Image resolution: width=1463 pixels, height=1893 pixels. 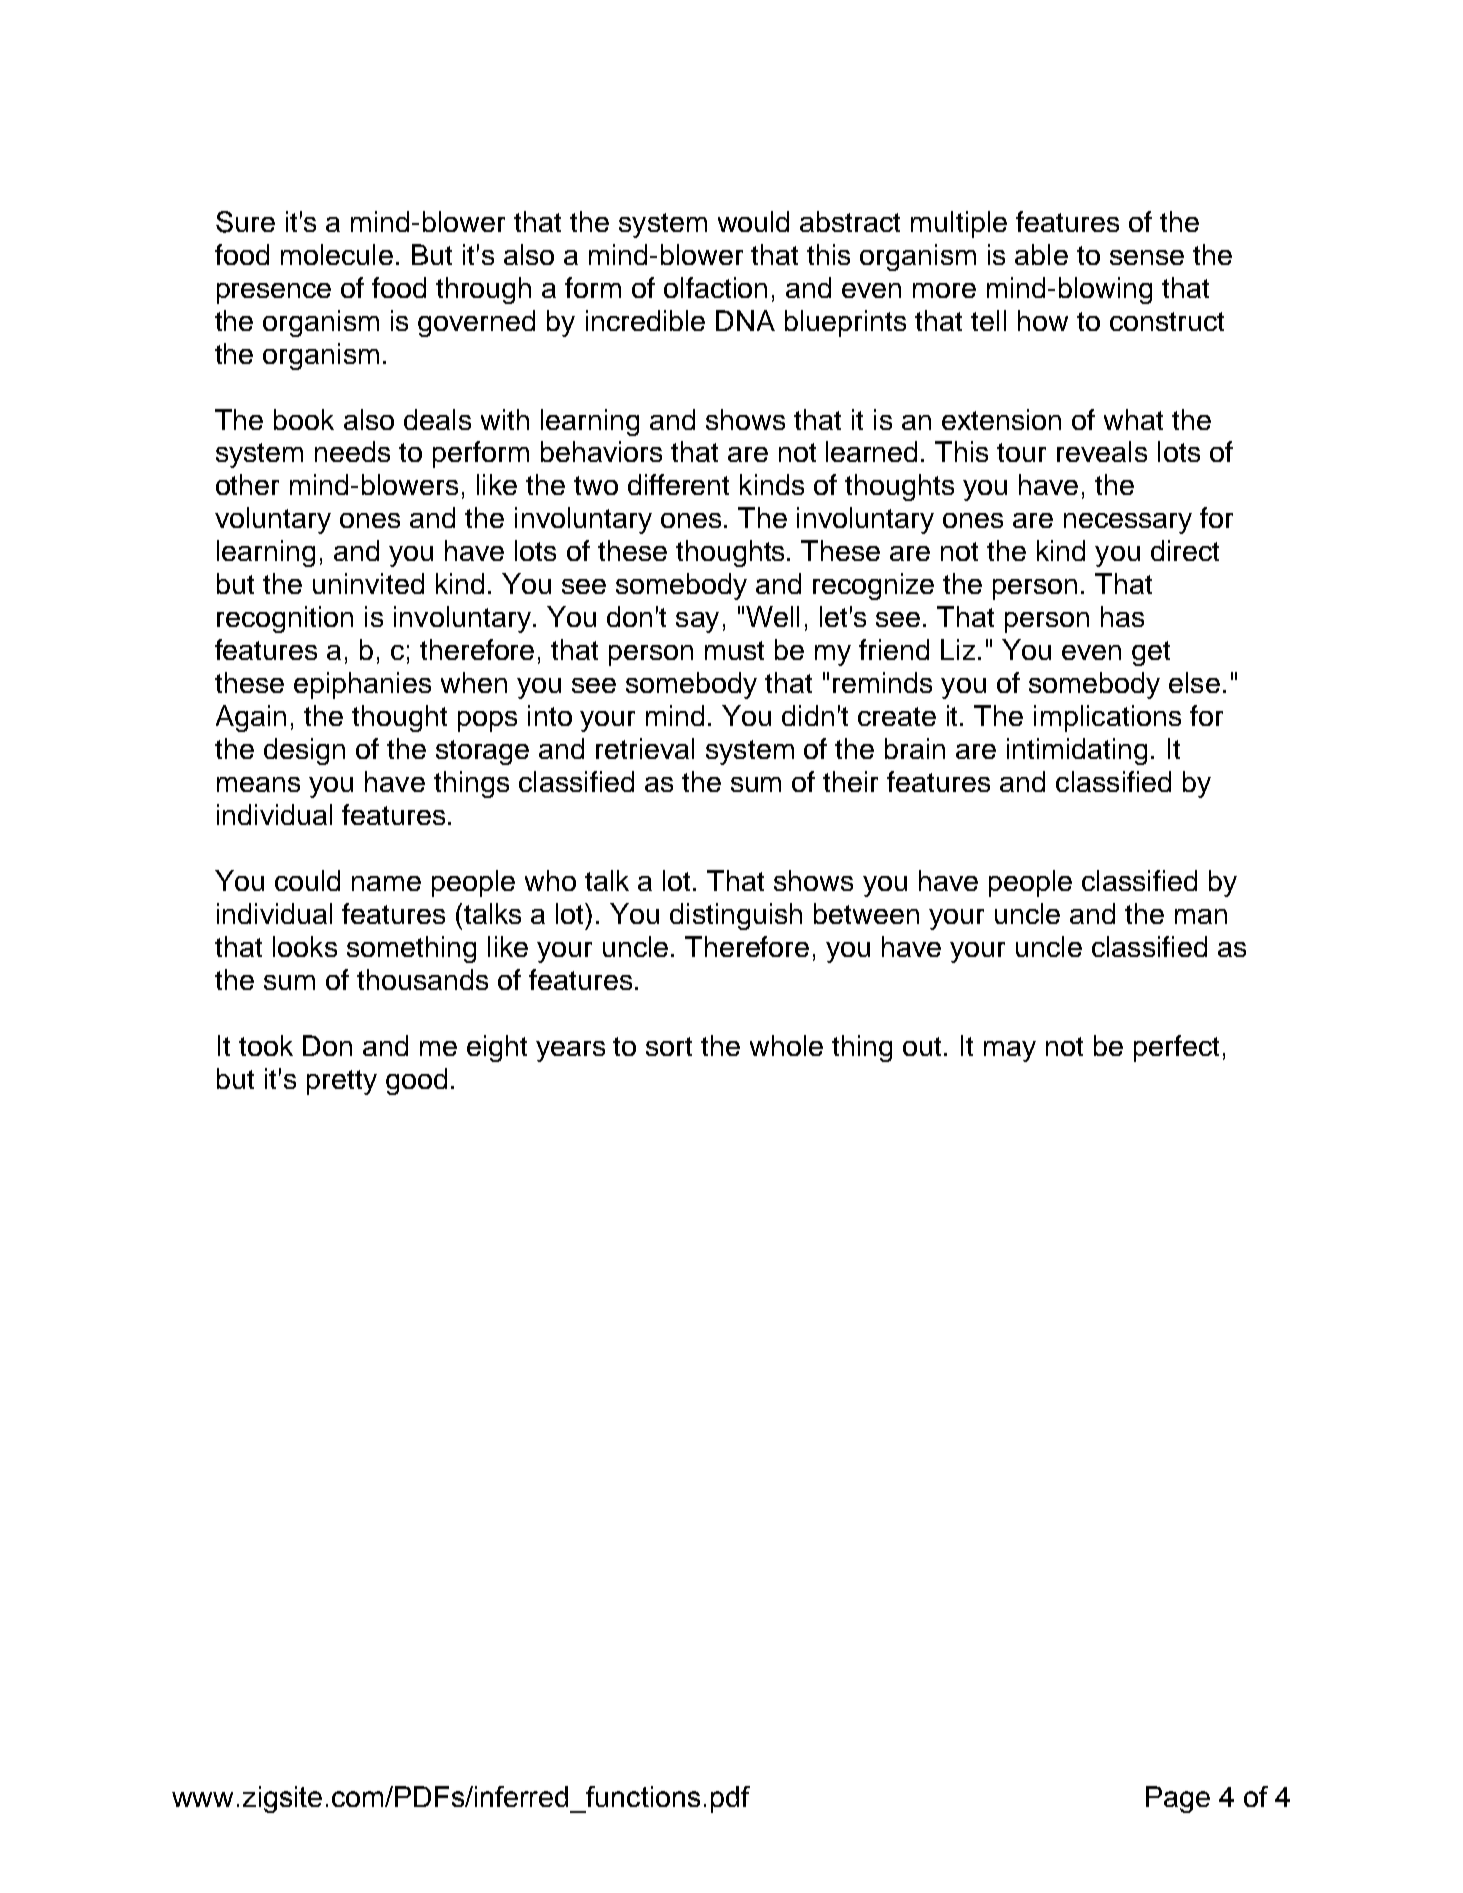 What do you see at coordinates (416, 1081) in the page?
I see `good` at bounding box center [416, 1081].
